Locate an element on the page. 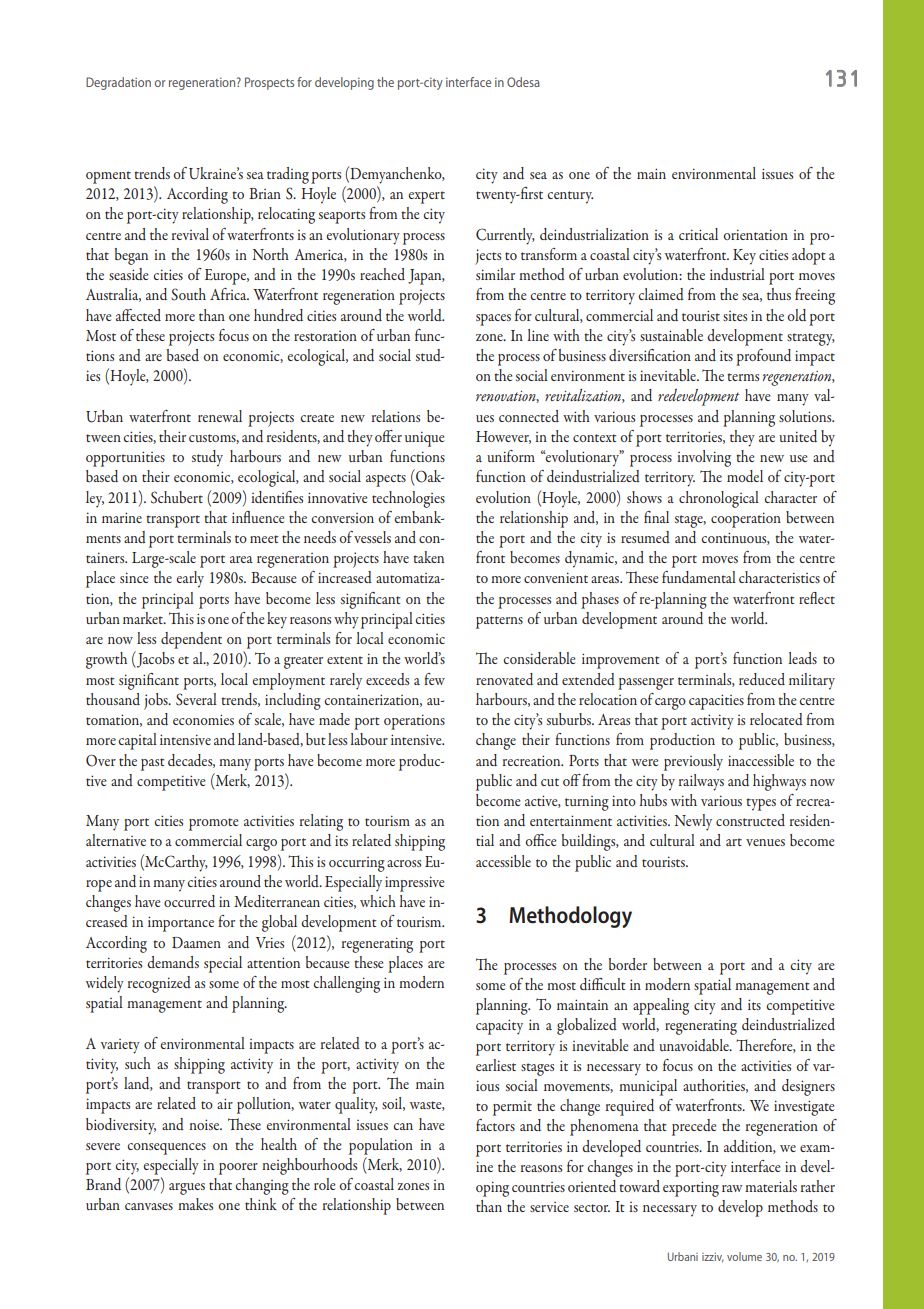 This image has height=1309, width=924. Prospects is located at coordinates (269, 83).
